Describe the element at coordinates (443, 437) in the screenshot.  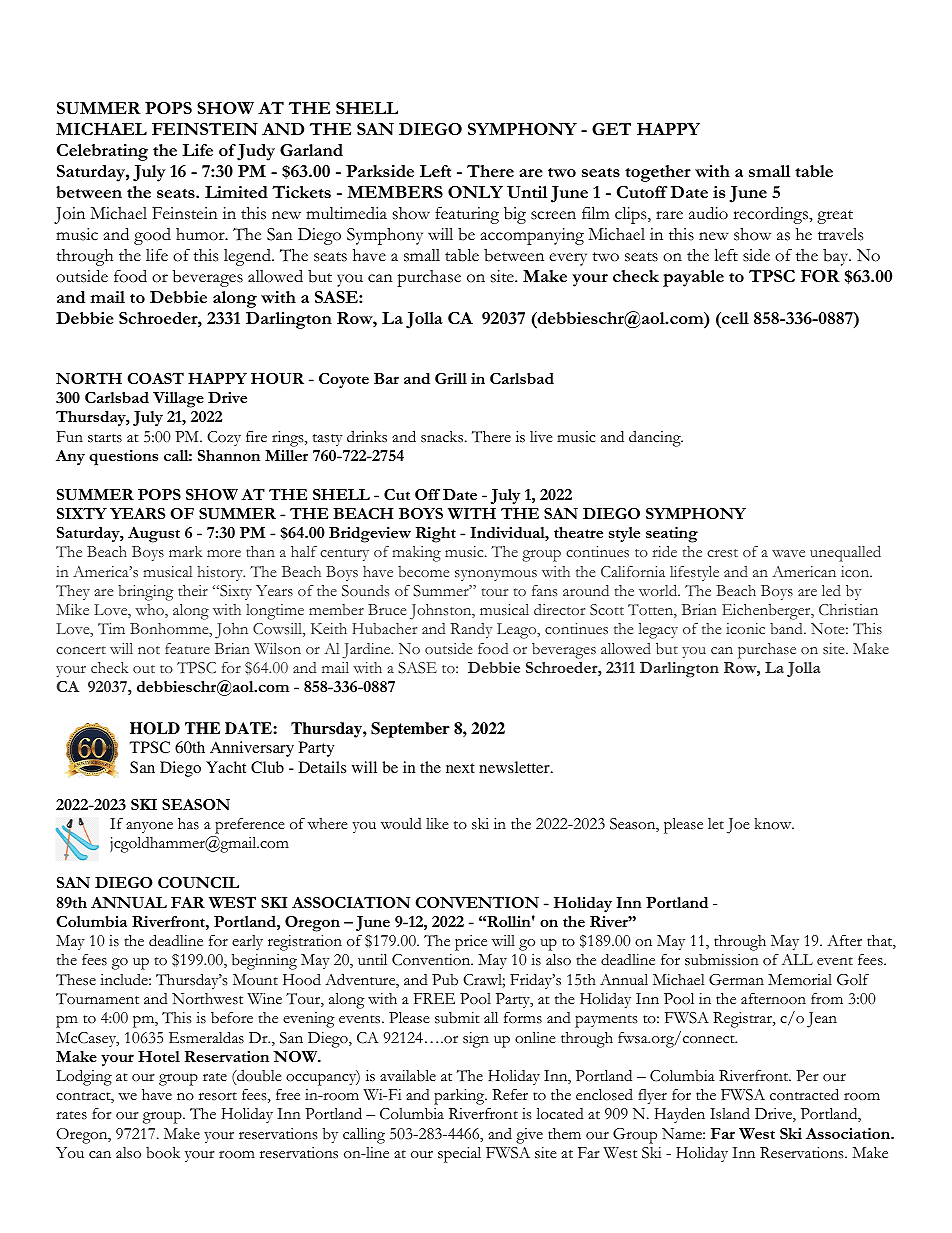
I see `snacks` at that location.
